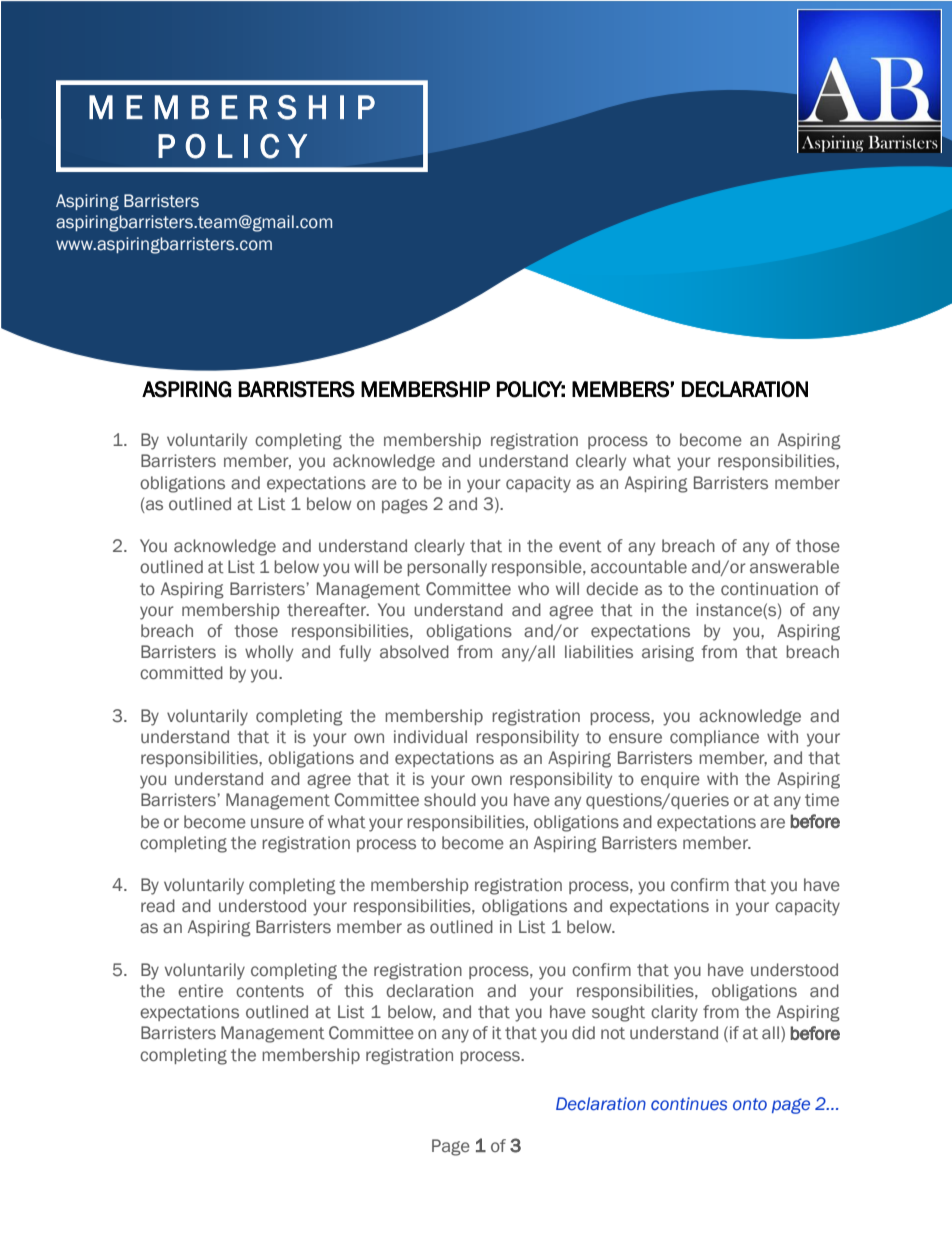  What do you see at coordinates (822, 800) in the screenshot?
I see `time` at bounding box center [822, 800].
